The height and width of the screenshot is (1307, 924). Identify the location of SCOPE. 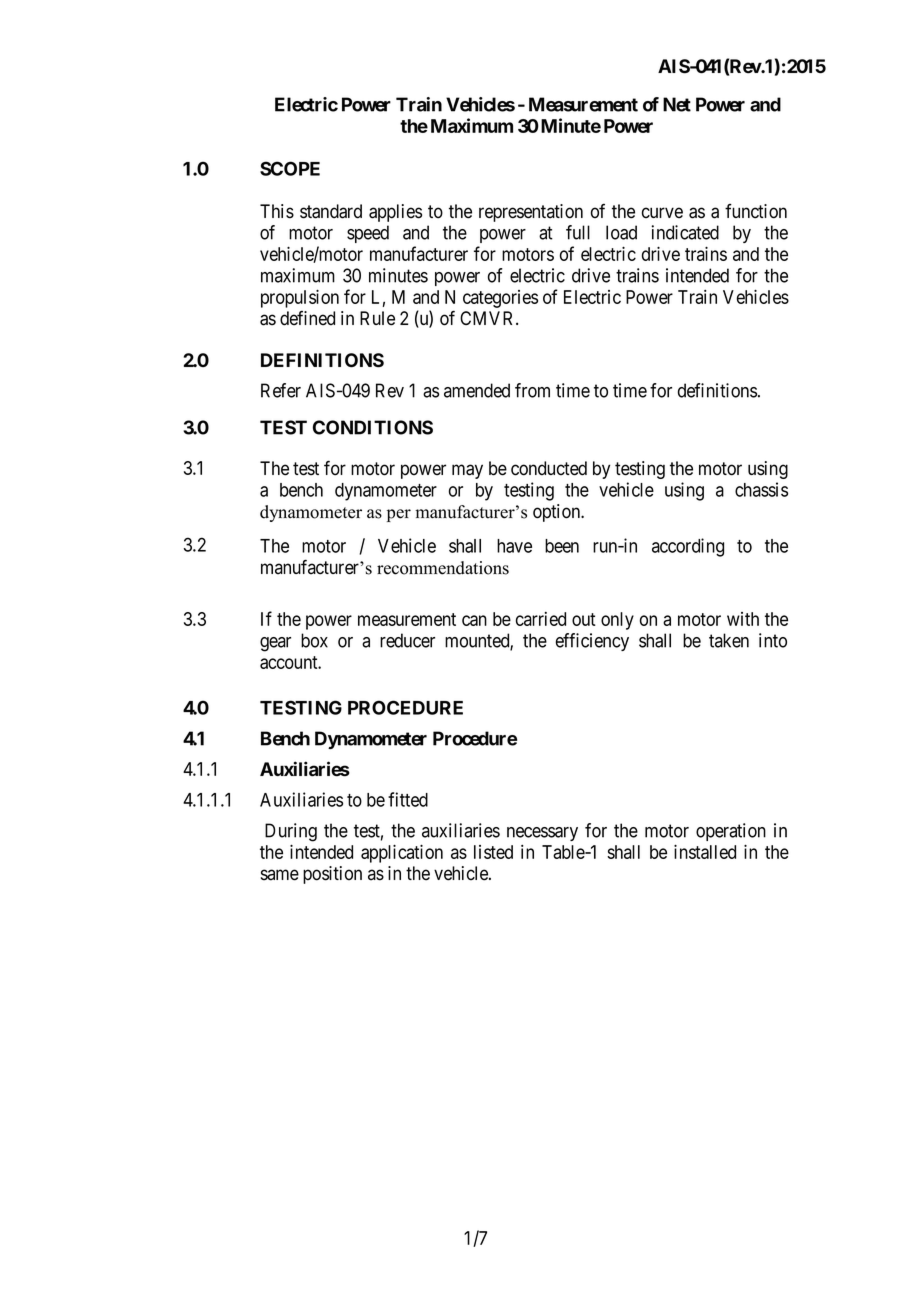
(290, 168).
